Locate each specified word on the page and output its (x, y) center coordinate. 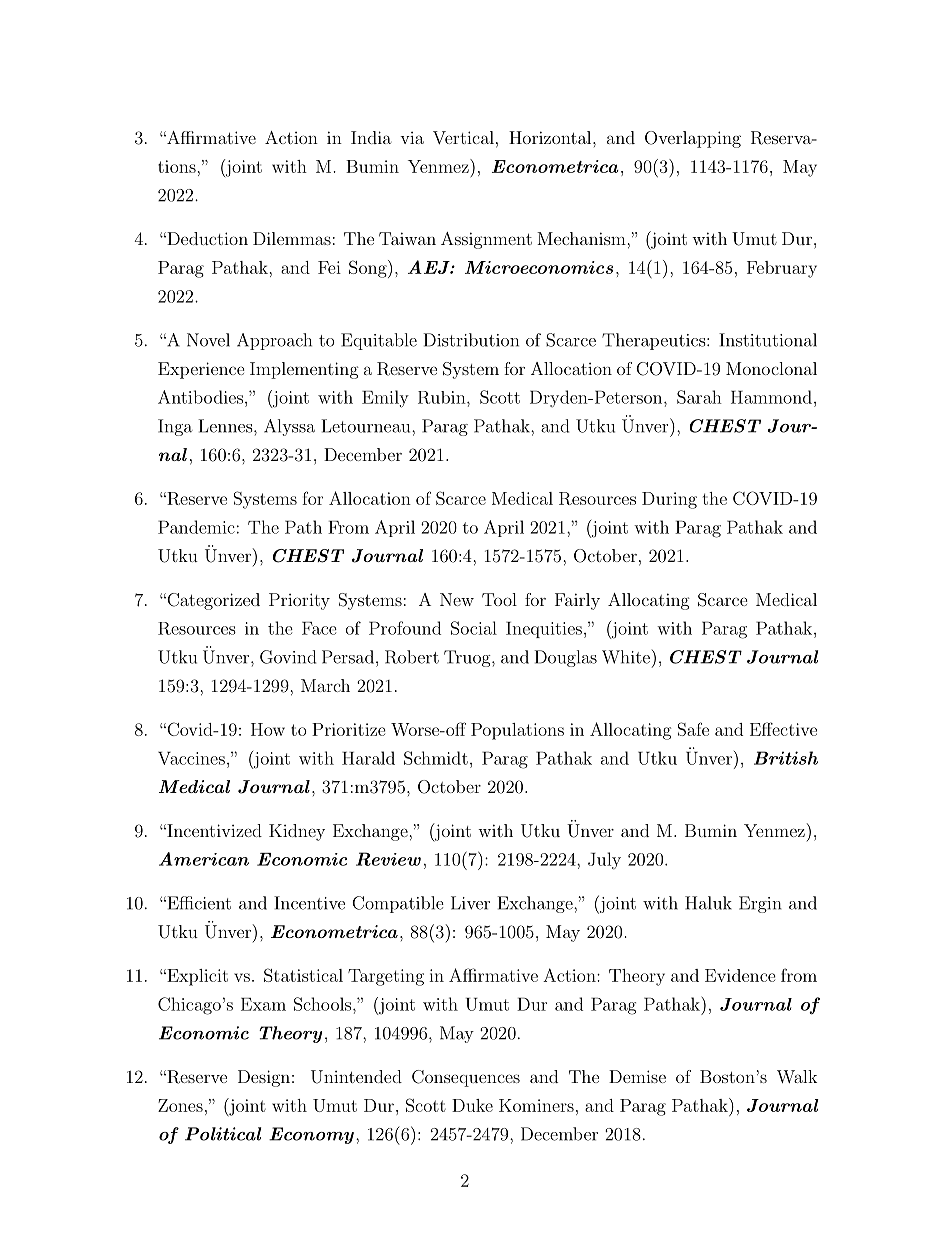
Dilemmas (292, 238)
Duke (472, 1105)
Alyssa (289, 427)
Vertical (463, 137)
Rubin (443, 397)
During (669, 500)
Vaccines (191, 758)
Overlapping (693, 139)
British (786, 758)
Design (264, 1078)
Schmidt (436, 758)
